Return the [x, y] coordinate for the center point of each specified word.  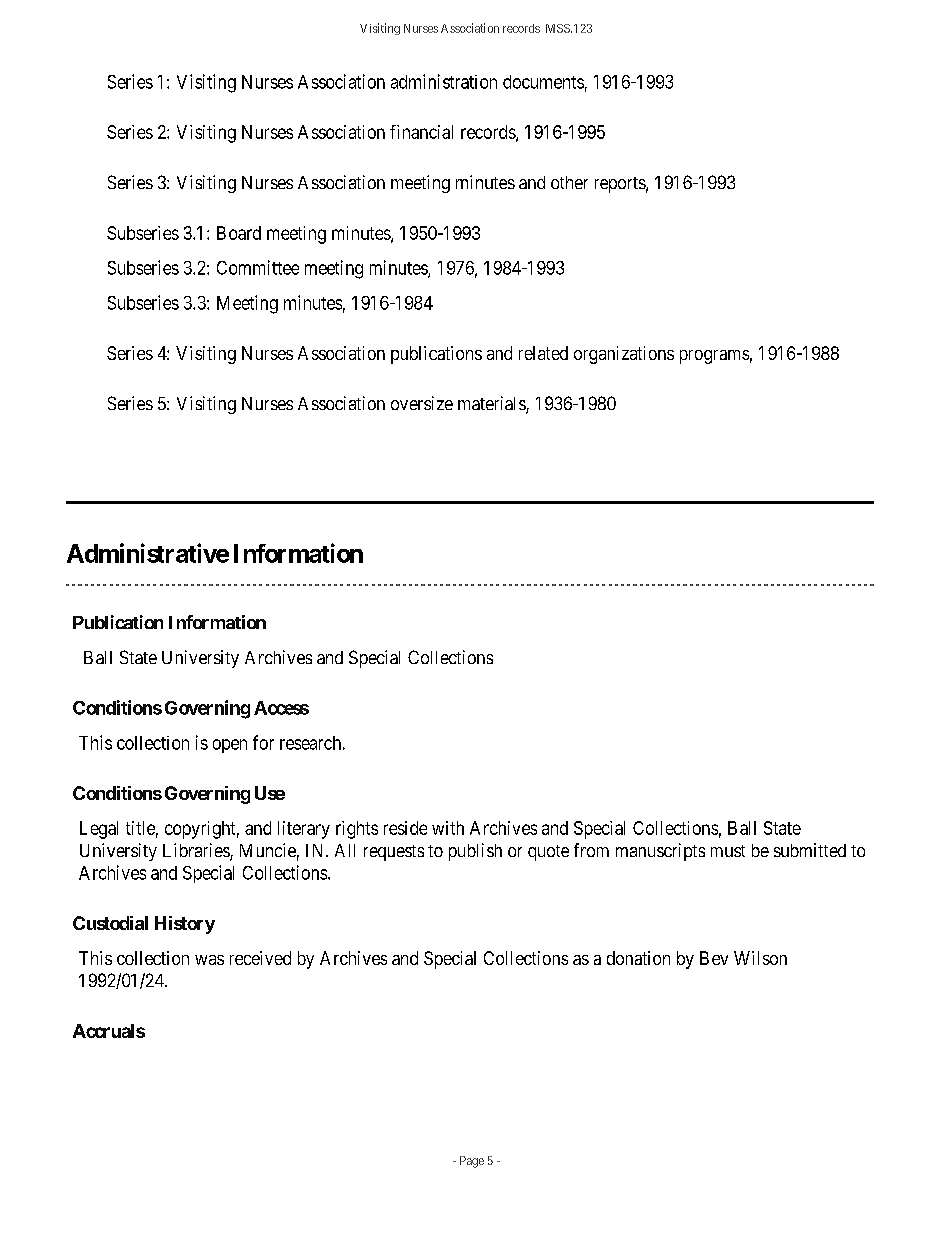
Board [239, 233]
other [569, 182]
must [728, 851]
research [310, 743]
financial [421, 132]
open [230, 746]
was [209, 960]
